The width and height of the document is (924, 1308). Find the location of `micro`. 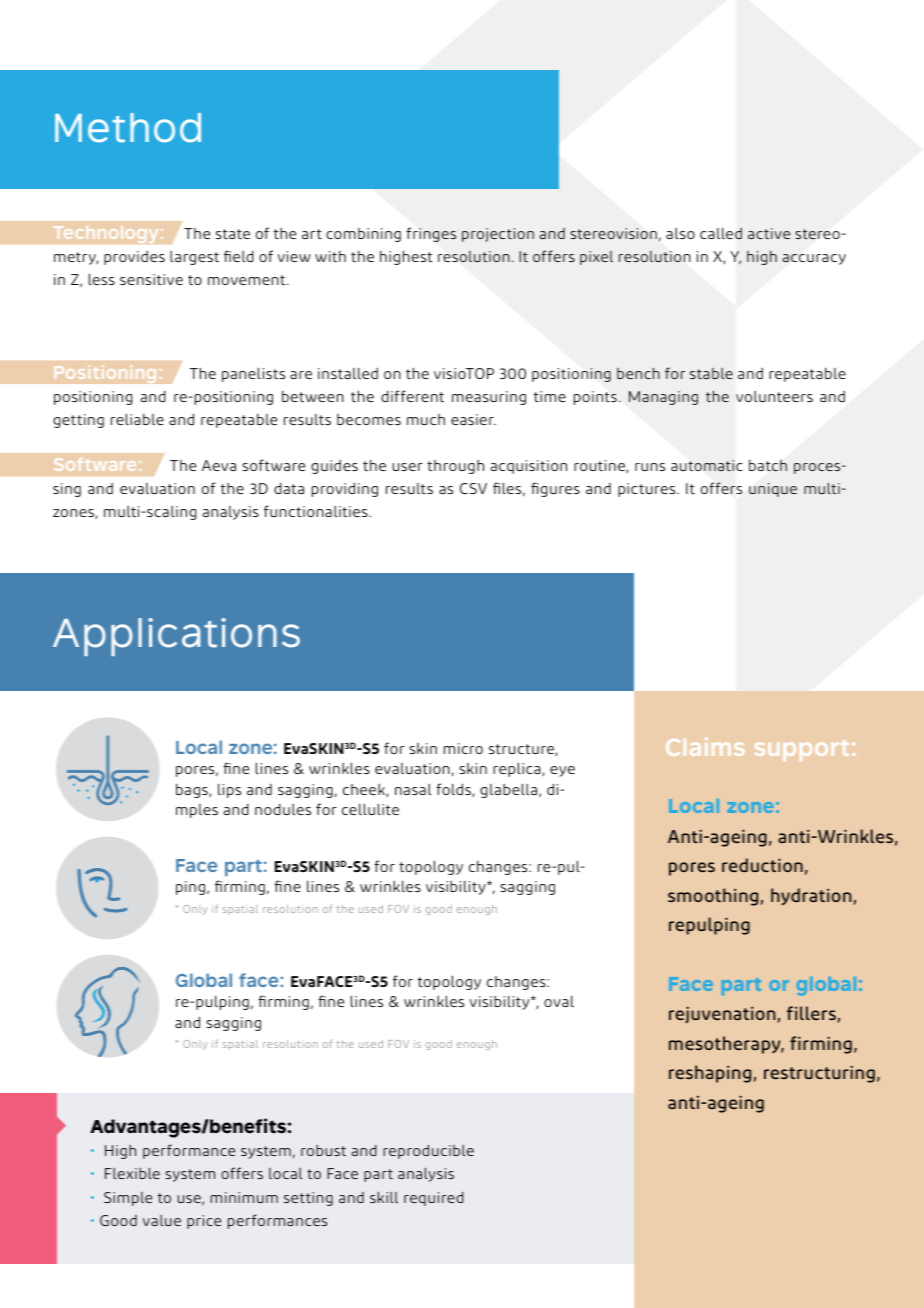

micro is located at coordinates (463, 748).
